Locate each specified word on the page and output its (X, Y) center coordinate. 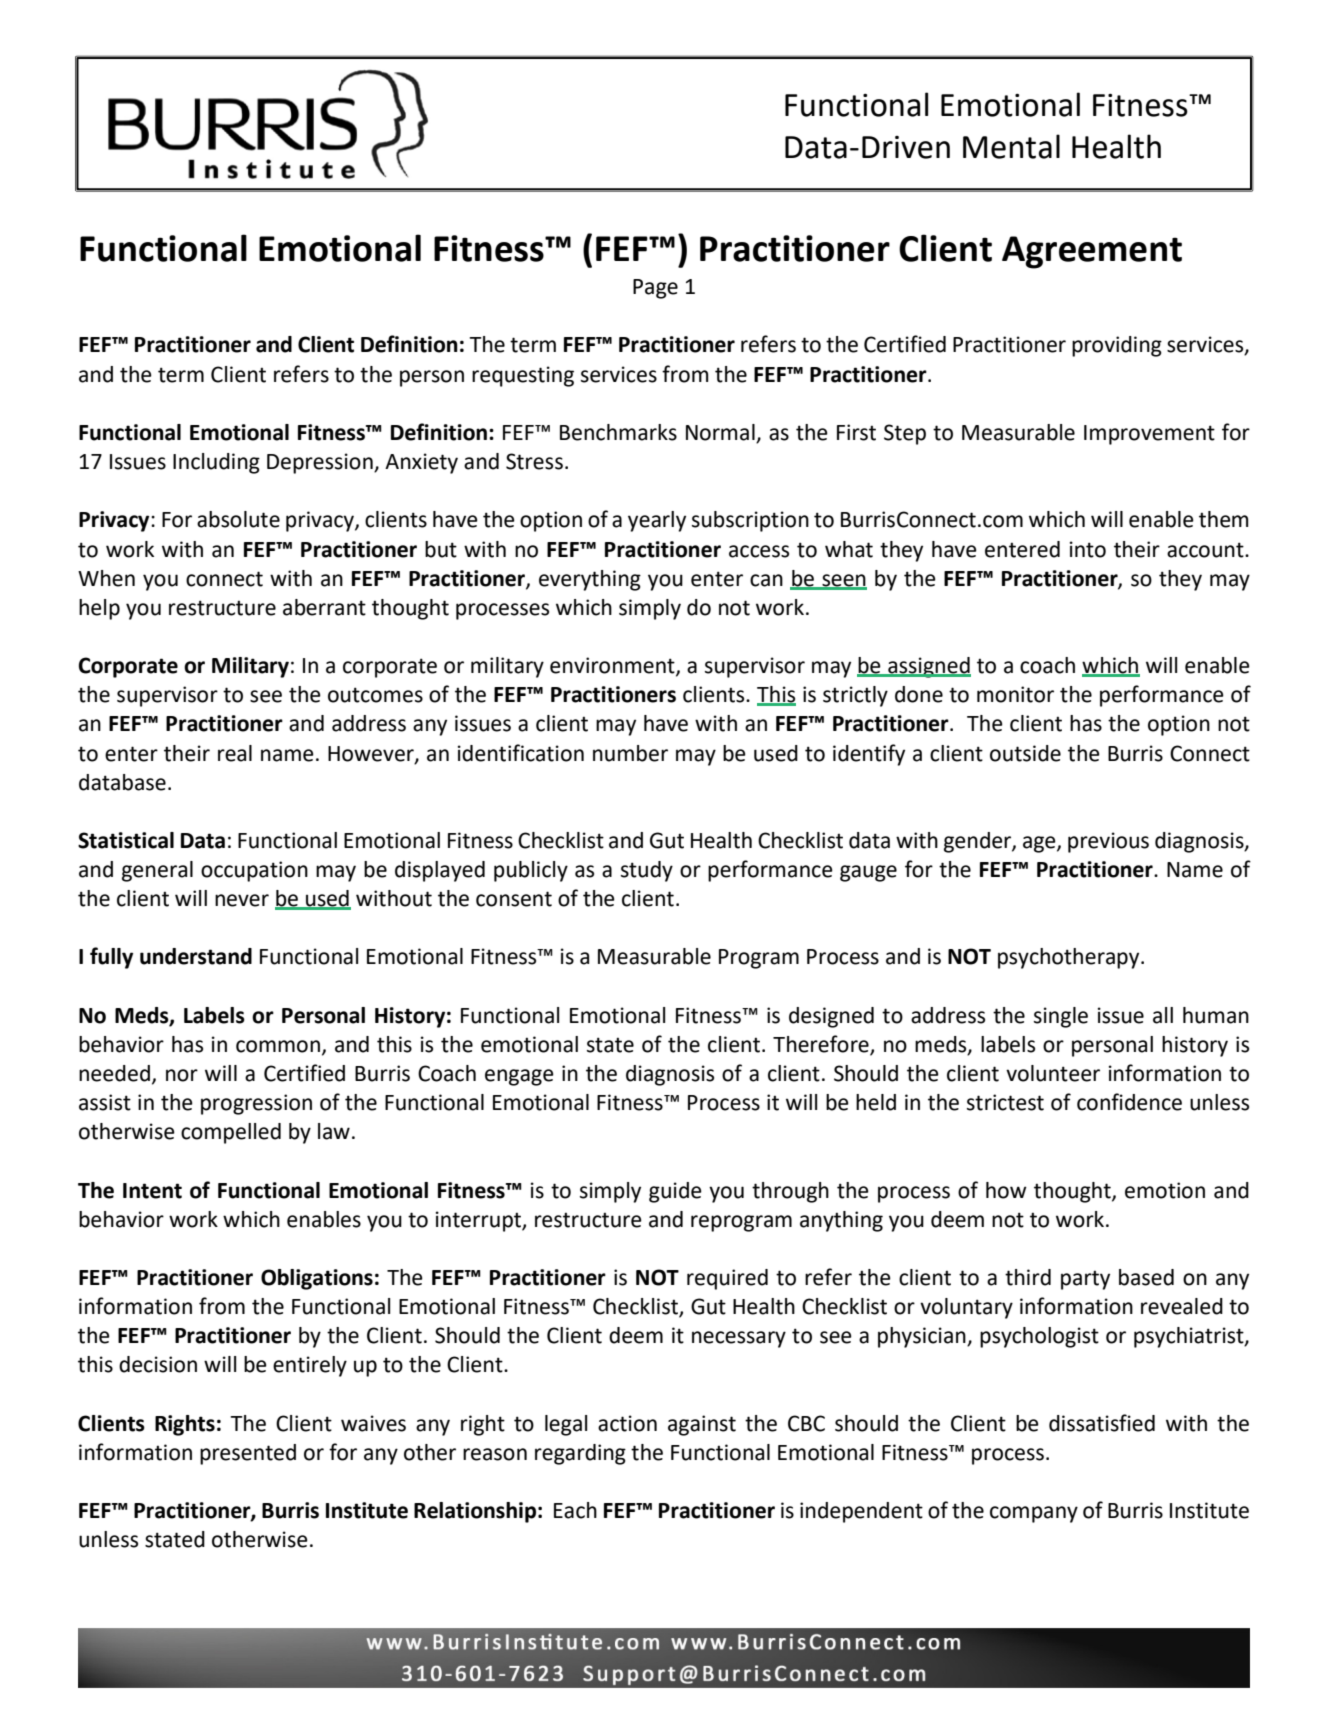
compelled (231, 1133)
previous (1108, 842)
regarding (580, 1454)
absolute (238, 519)
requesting (523, 376)
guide (675, 1192)
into (1088, 549)
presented (248, 1454)
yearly (657, 521)
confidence (1129, 1102)
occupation (254, 871)
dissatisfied (1102, 1423)
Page (655, 289)
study (647, 871)
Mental (1011, 146)
